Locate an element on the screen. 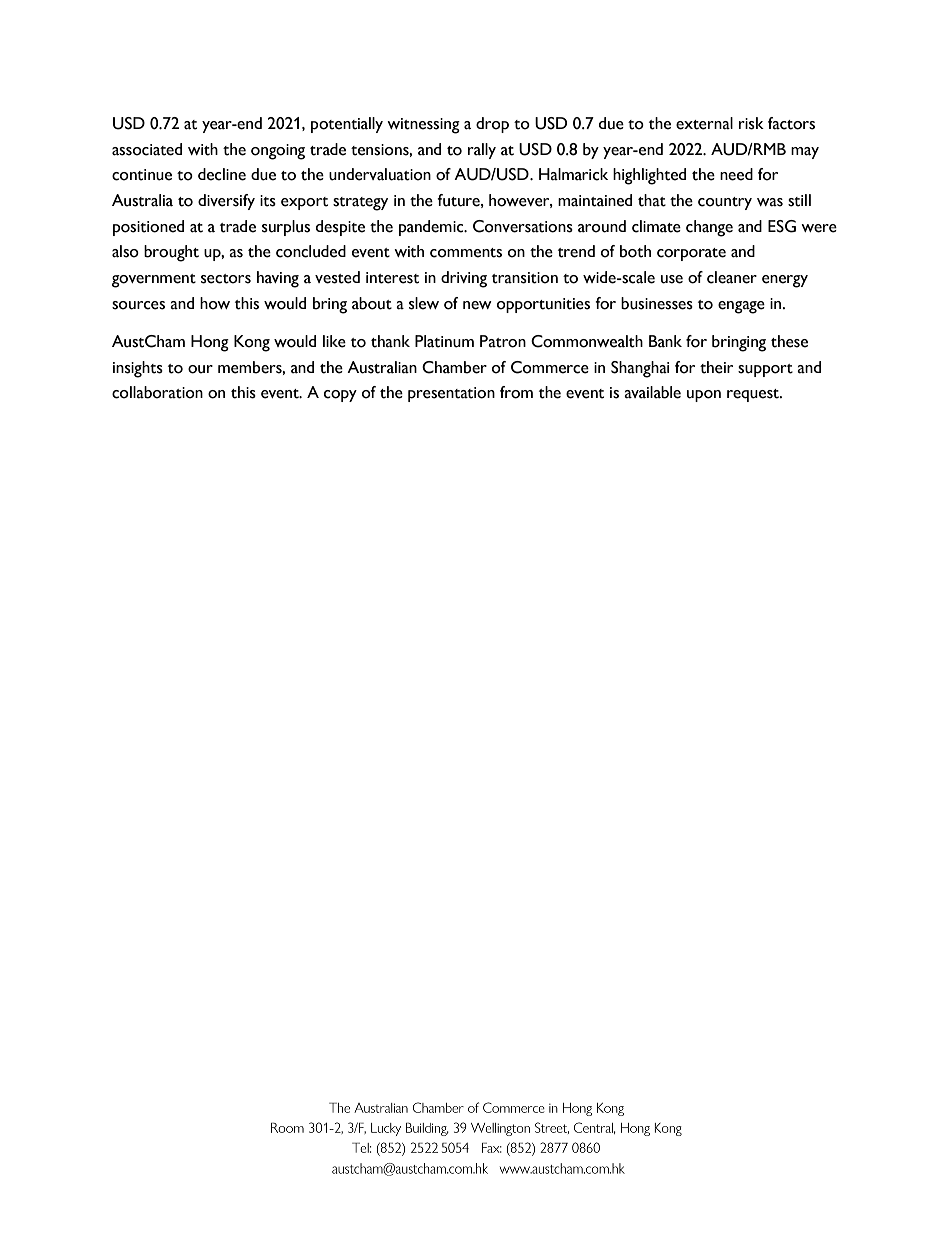 The height and width of the screenshot is (1233, 952). businesses is located at coordinates (657, 303).
